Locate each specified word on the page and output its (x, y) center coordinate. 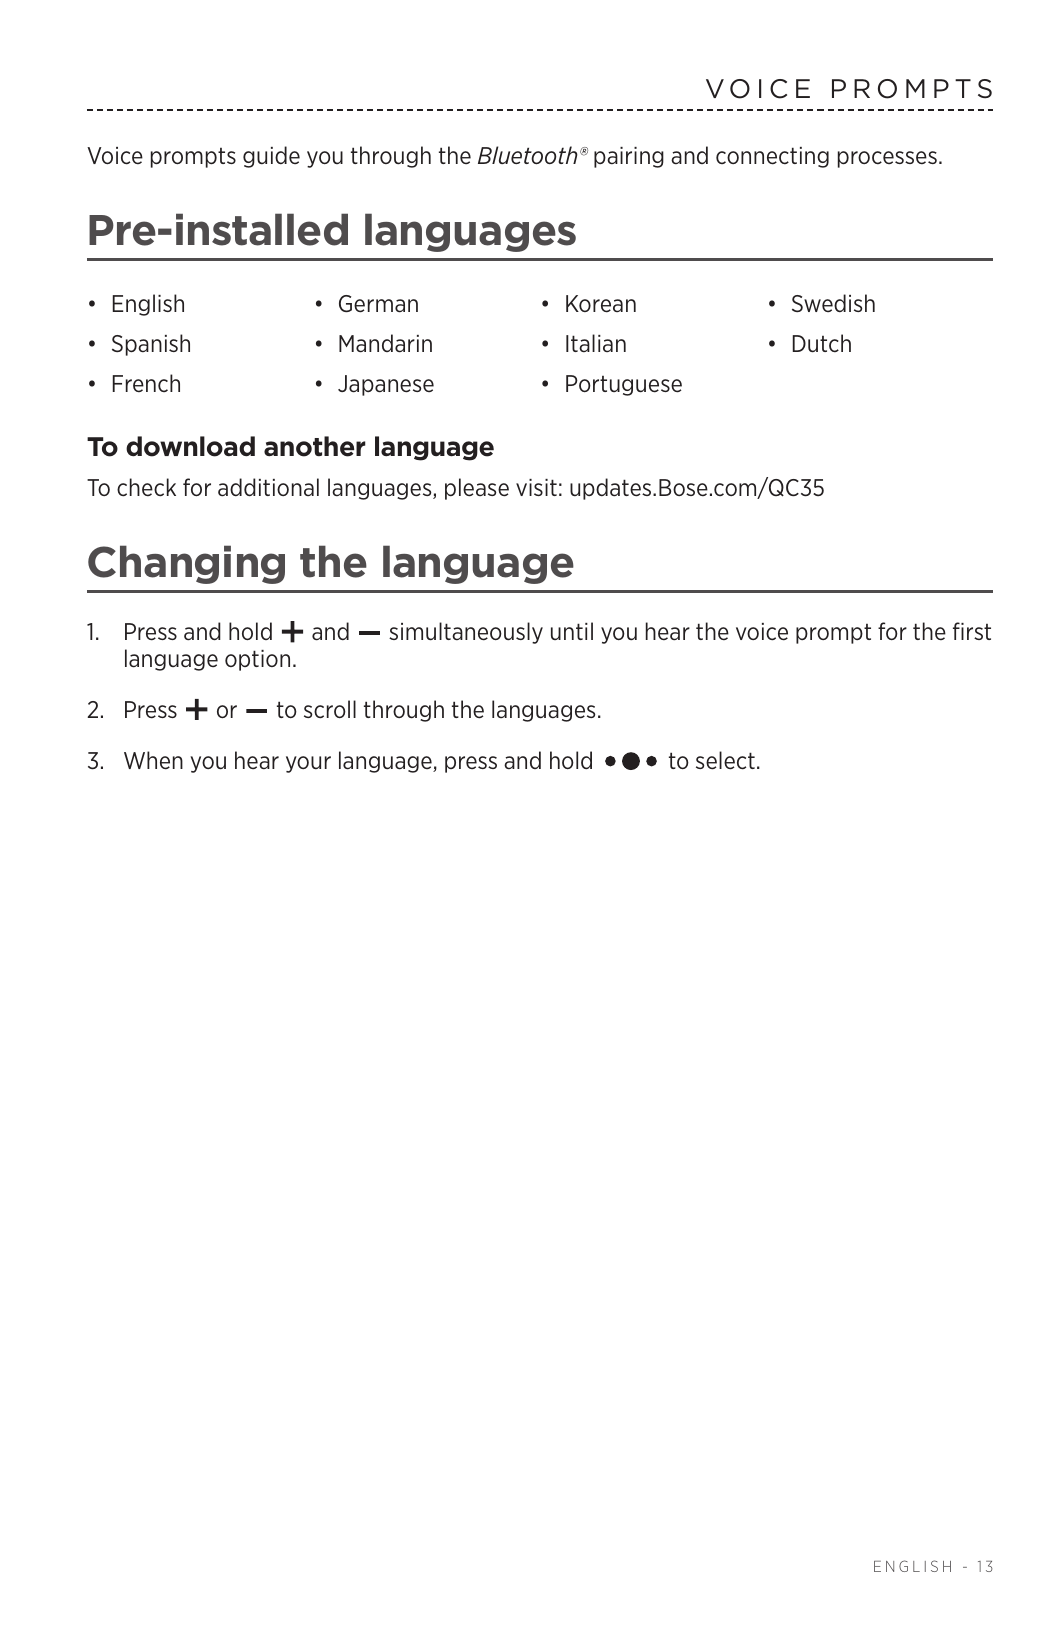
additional (268, 487)
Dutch (822, 343)
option (257, 660)
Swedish (833, 303)
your (308, 764)
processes (887, 159)
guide (271, 157)
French (146, 383)
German (378, 304)
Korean (601, 304)
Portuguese (624, 385)
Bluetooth (528, 155)
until (572, 631)
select (725, 760)
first (972, 631)
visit (536, 487)
